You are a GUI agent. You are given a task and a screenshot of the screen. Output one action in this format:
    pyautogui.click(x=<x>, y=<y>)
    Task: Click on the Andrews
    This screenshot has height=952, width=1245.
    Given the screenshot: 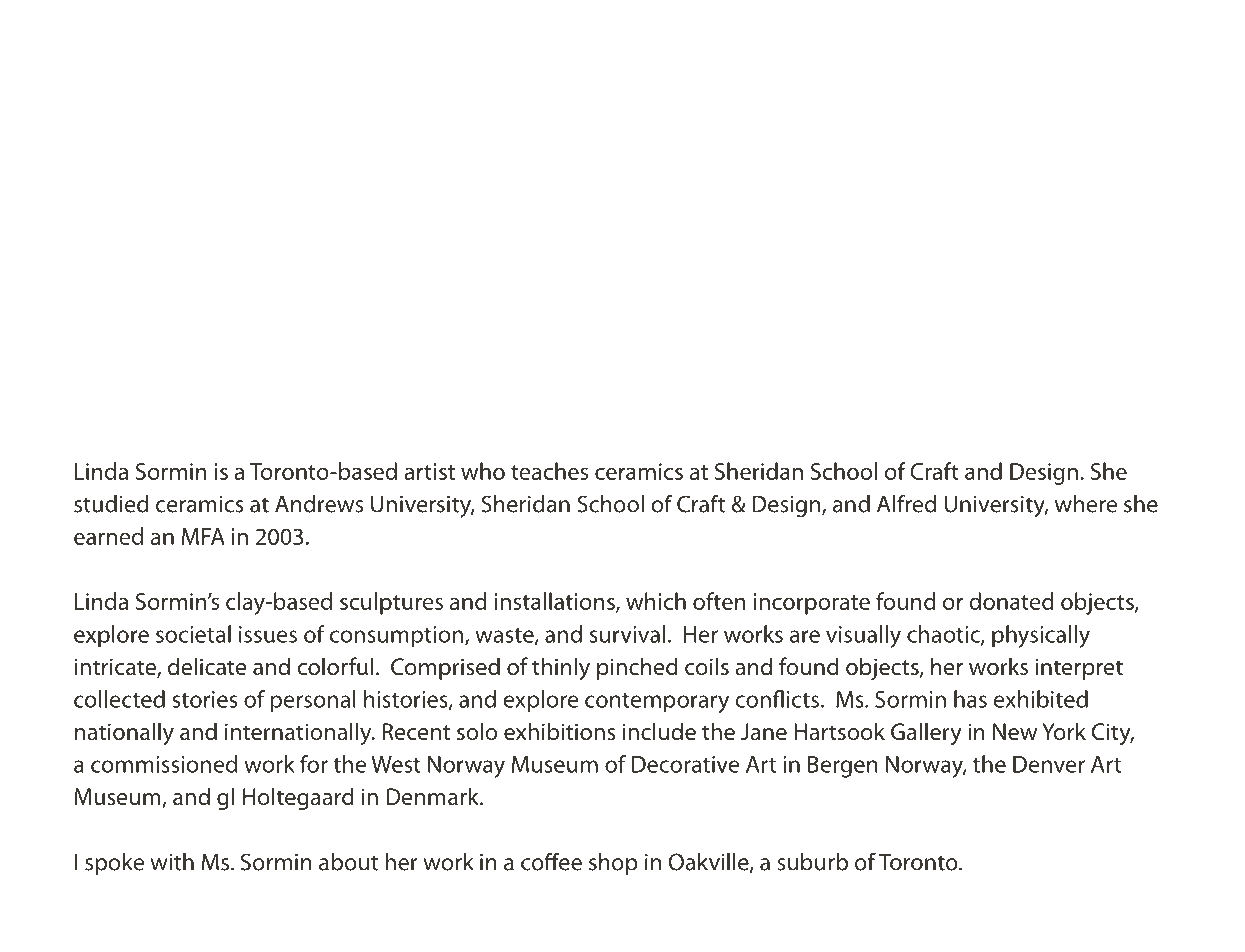 What is the action you would take?
    pyautogui.click(x=319, y=504)
